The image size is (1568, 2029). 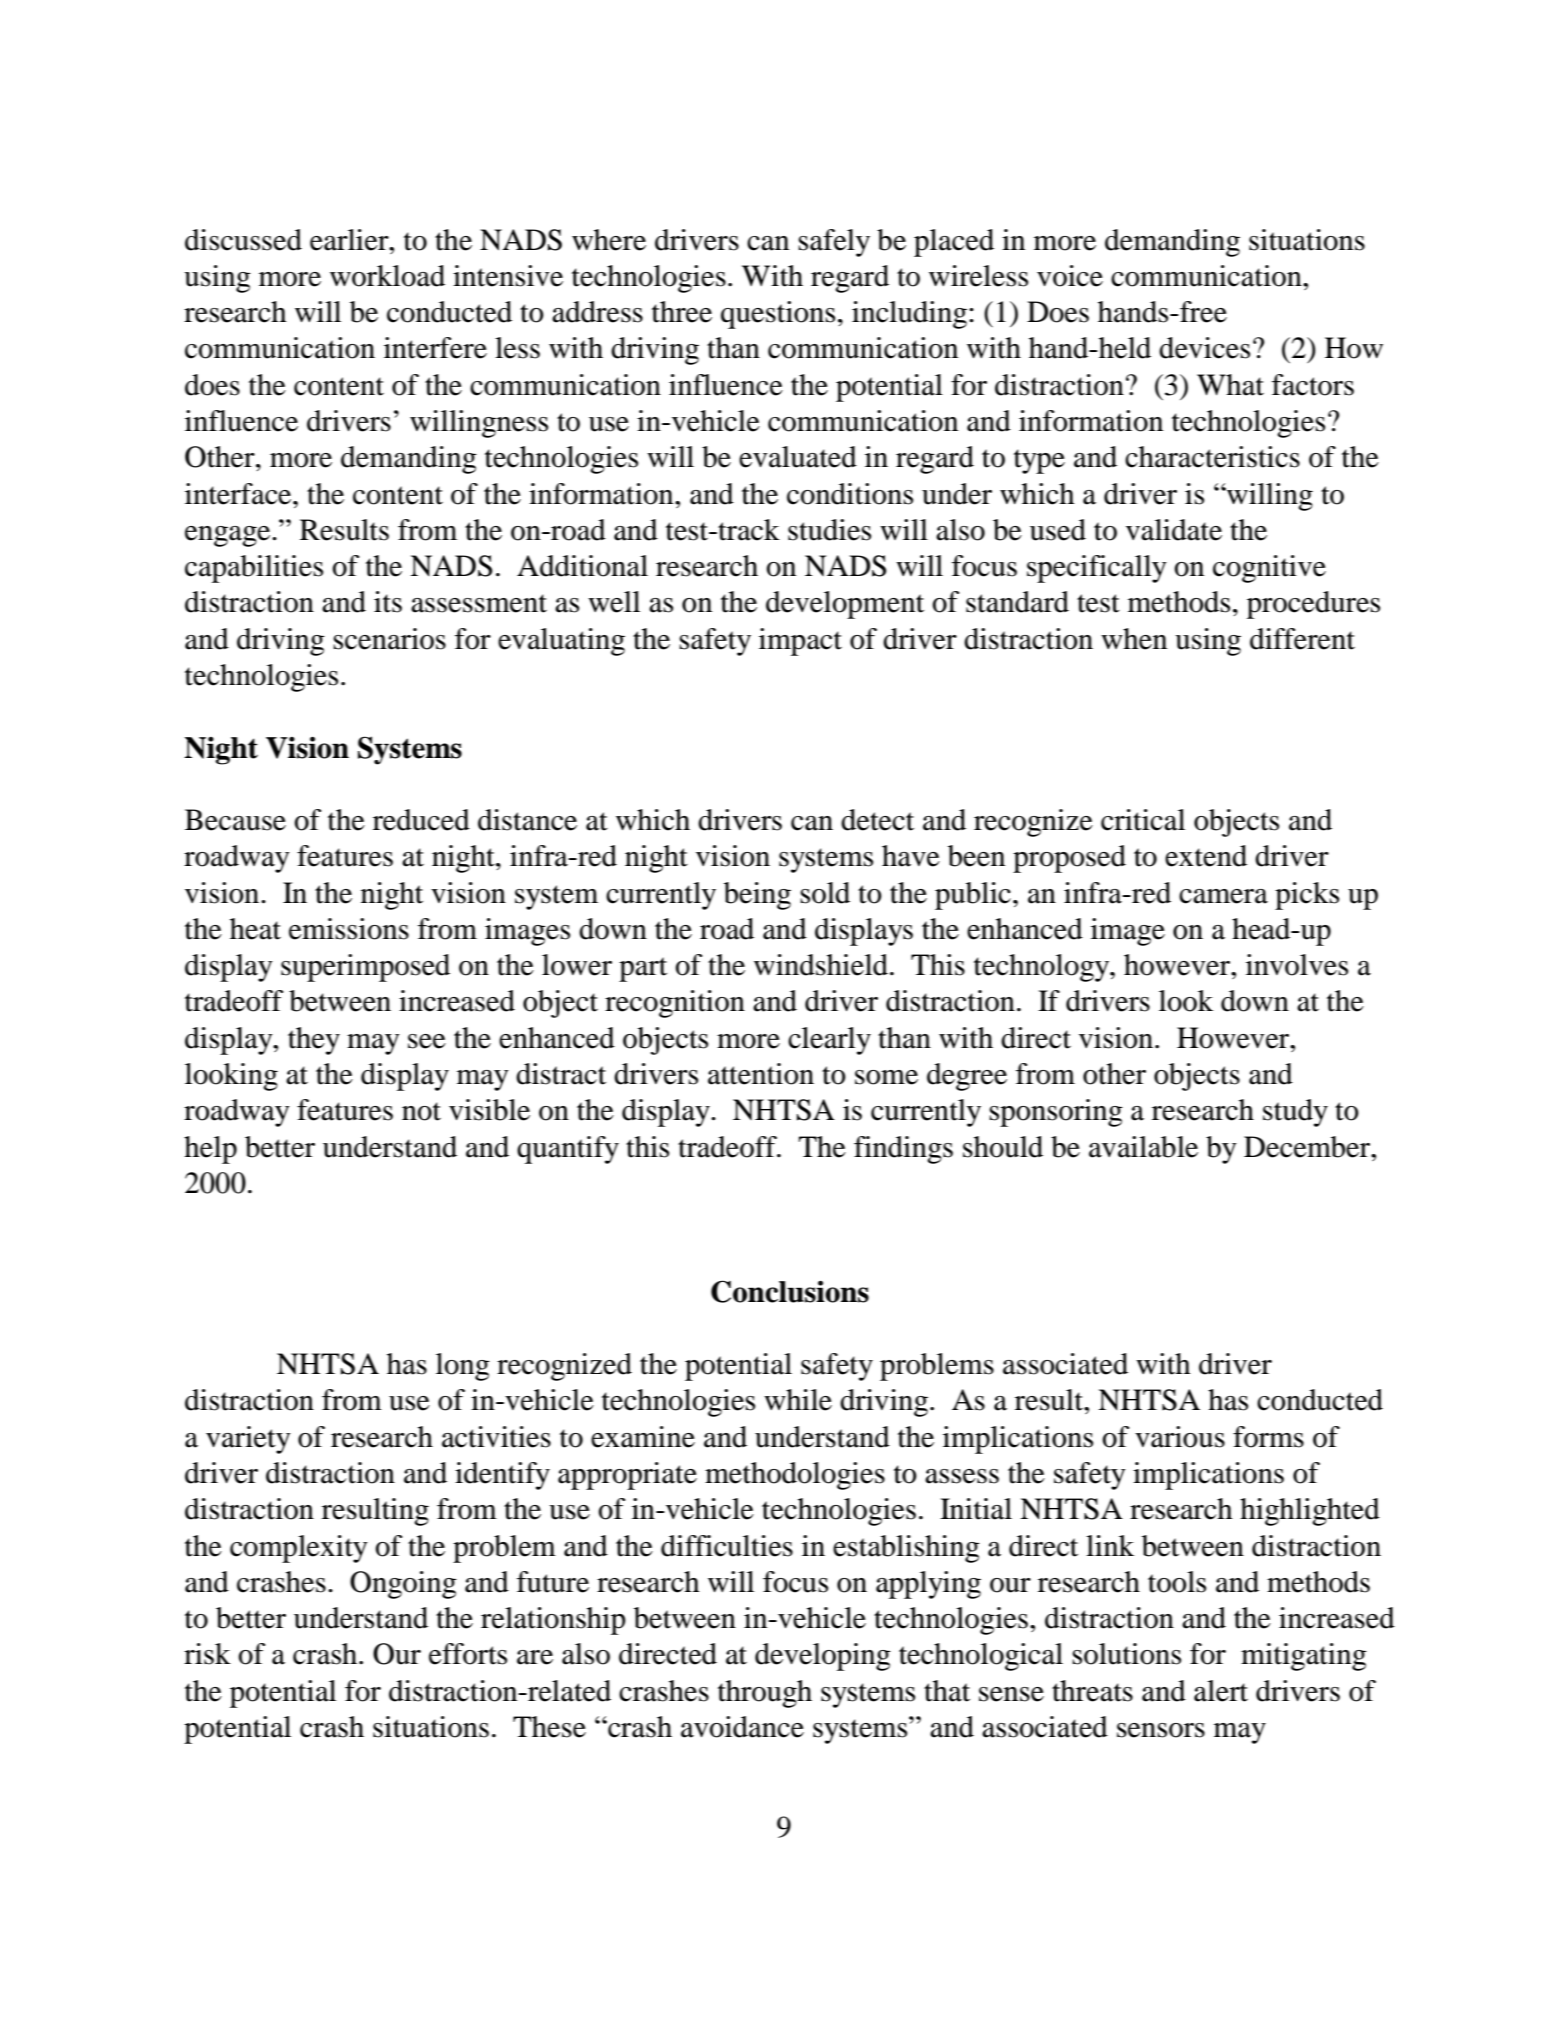 What do you see at coordinates (210, 1150) in the screenshot?
I see `help` at bounding box center [210, 1150].
